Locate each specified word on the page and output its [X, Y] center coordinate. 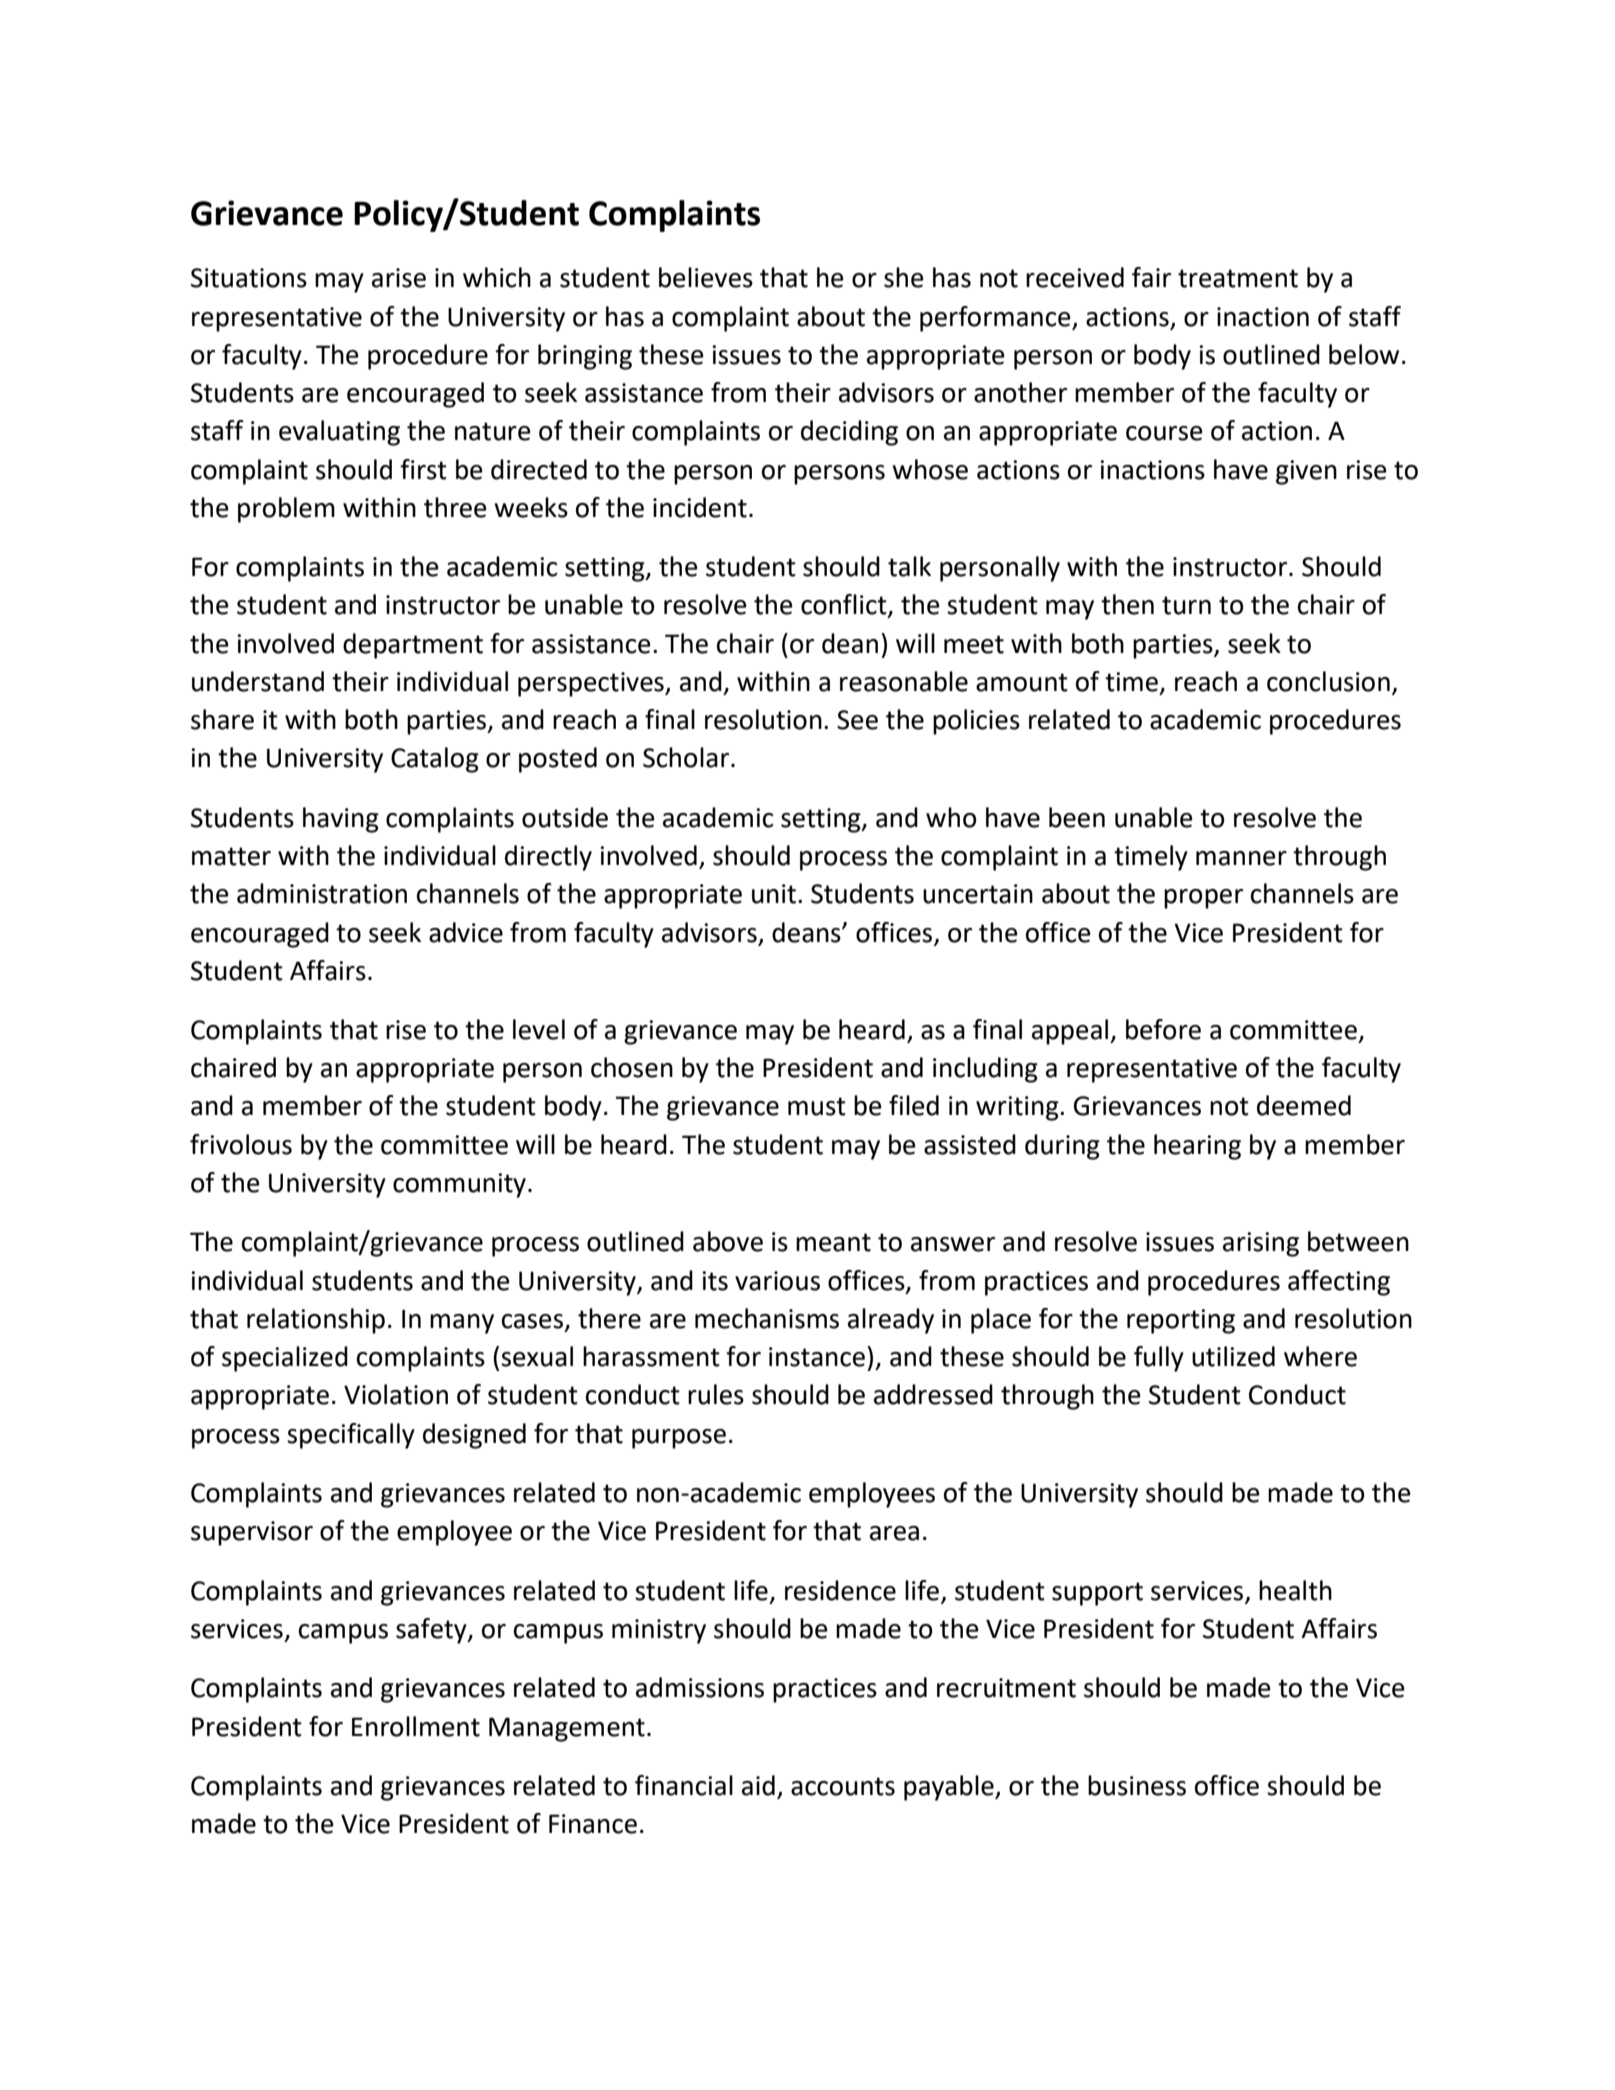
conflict [845, 605]
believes [706, 277]
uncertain [978, 894]
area [894, 1533]
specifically [351, 1436]
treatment [1238, 278]
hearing [1197, 1147]
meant [833, 1242]
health [1295, 1590]
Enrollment [416, 1726]
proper [1203, 899]
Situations [249, 278]
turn [1186, 605]
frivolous [241, 1144]
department [413, 646]
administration [322, 893]
